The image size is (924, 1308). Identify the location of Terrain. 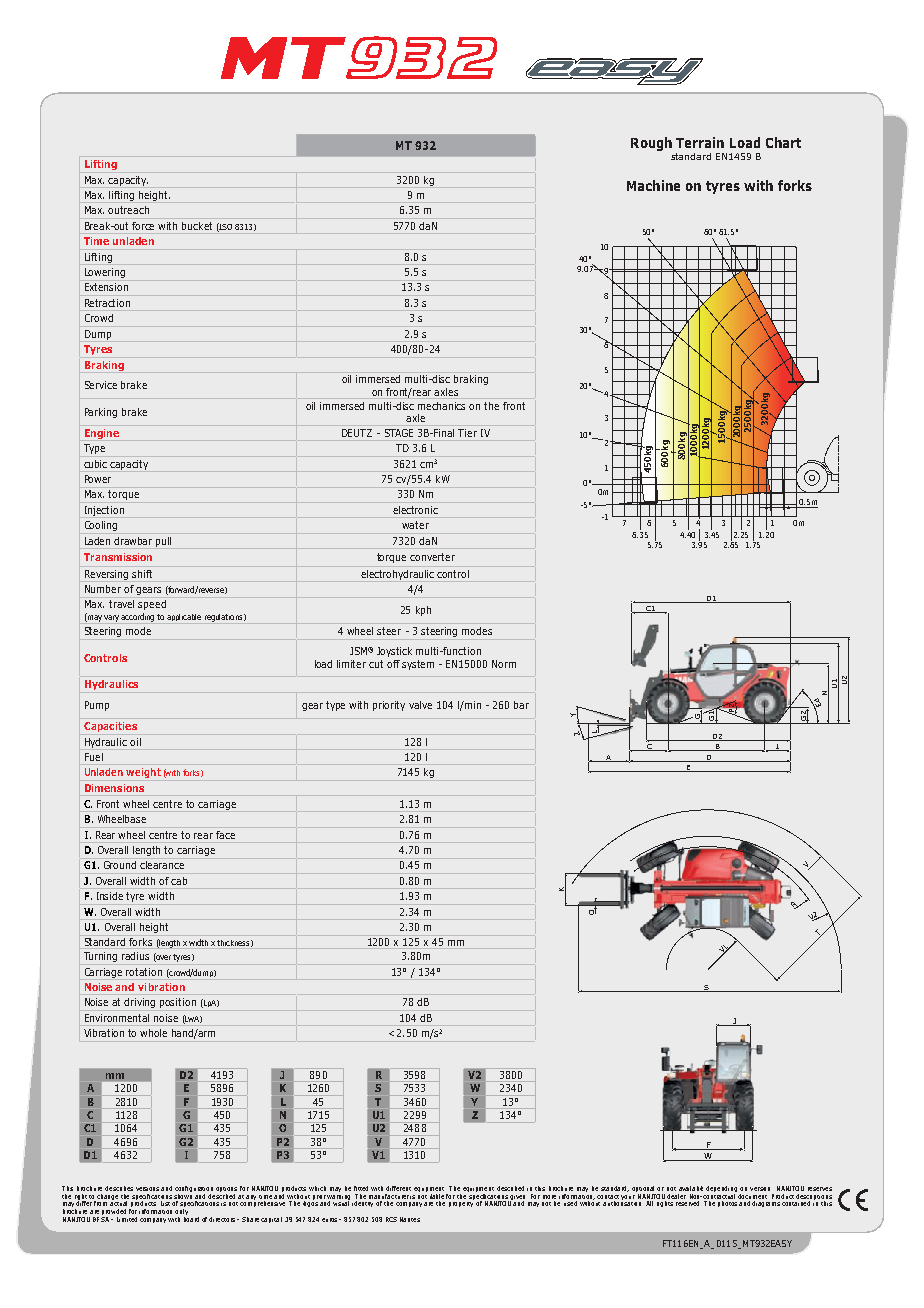
(700, 142).
